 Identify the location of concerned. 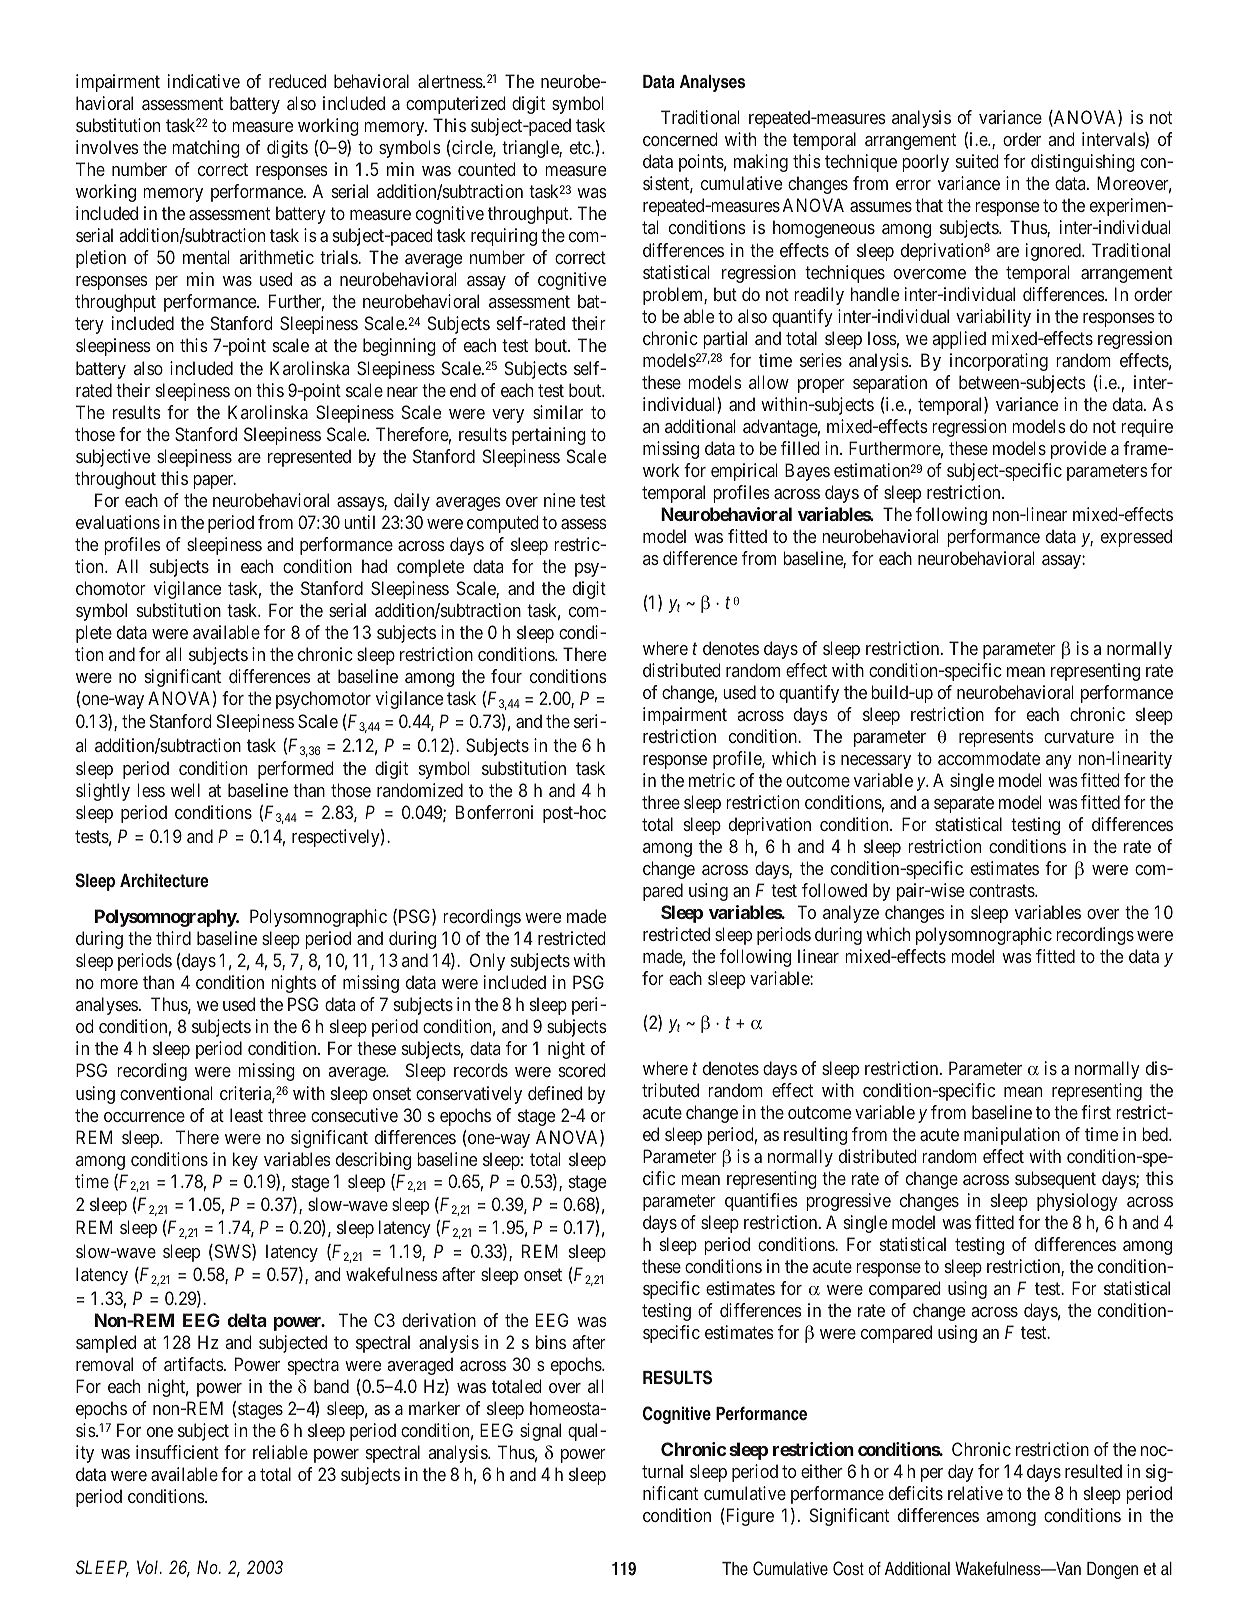
(680, 139).
